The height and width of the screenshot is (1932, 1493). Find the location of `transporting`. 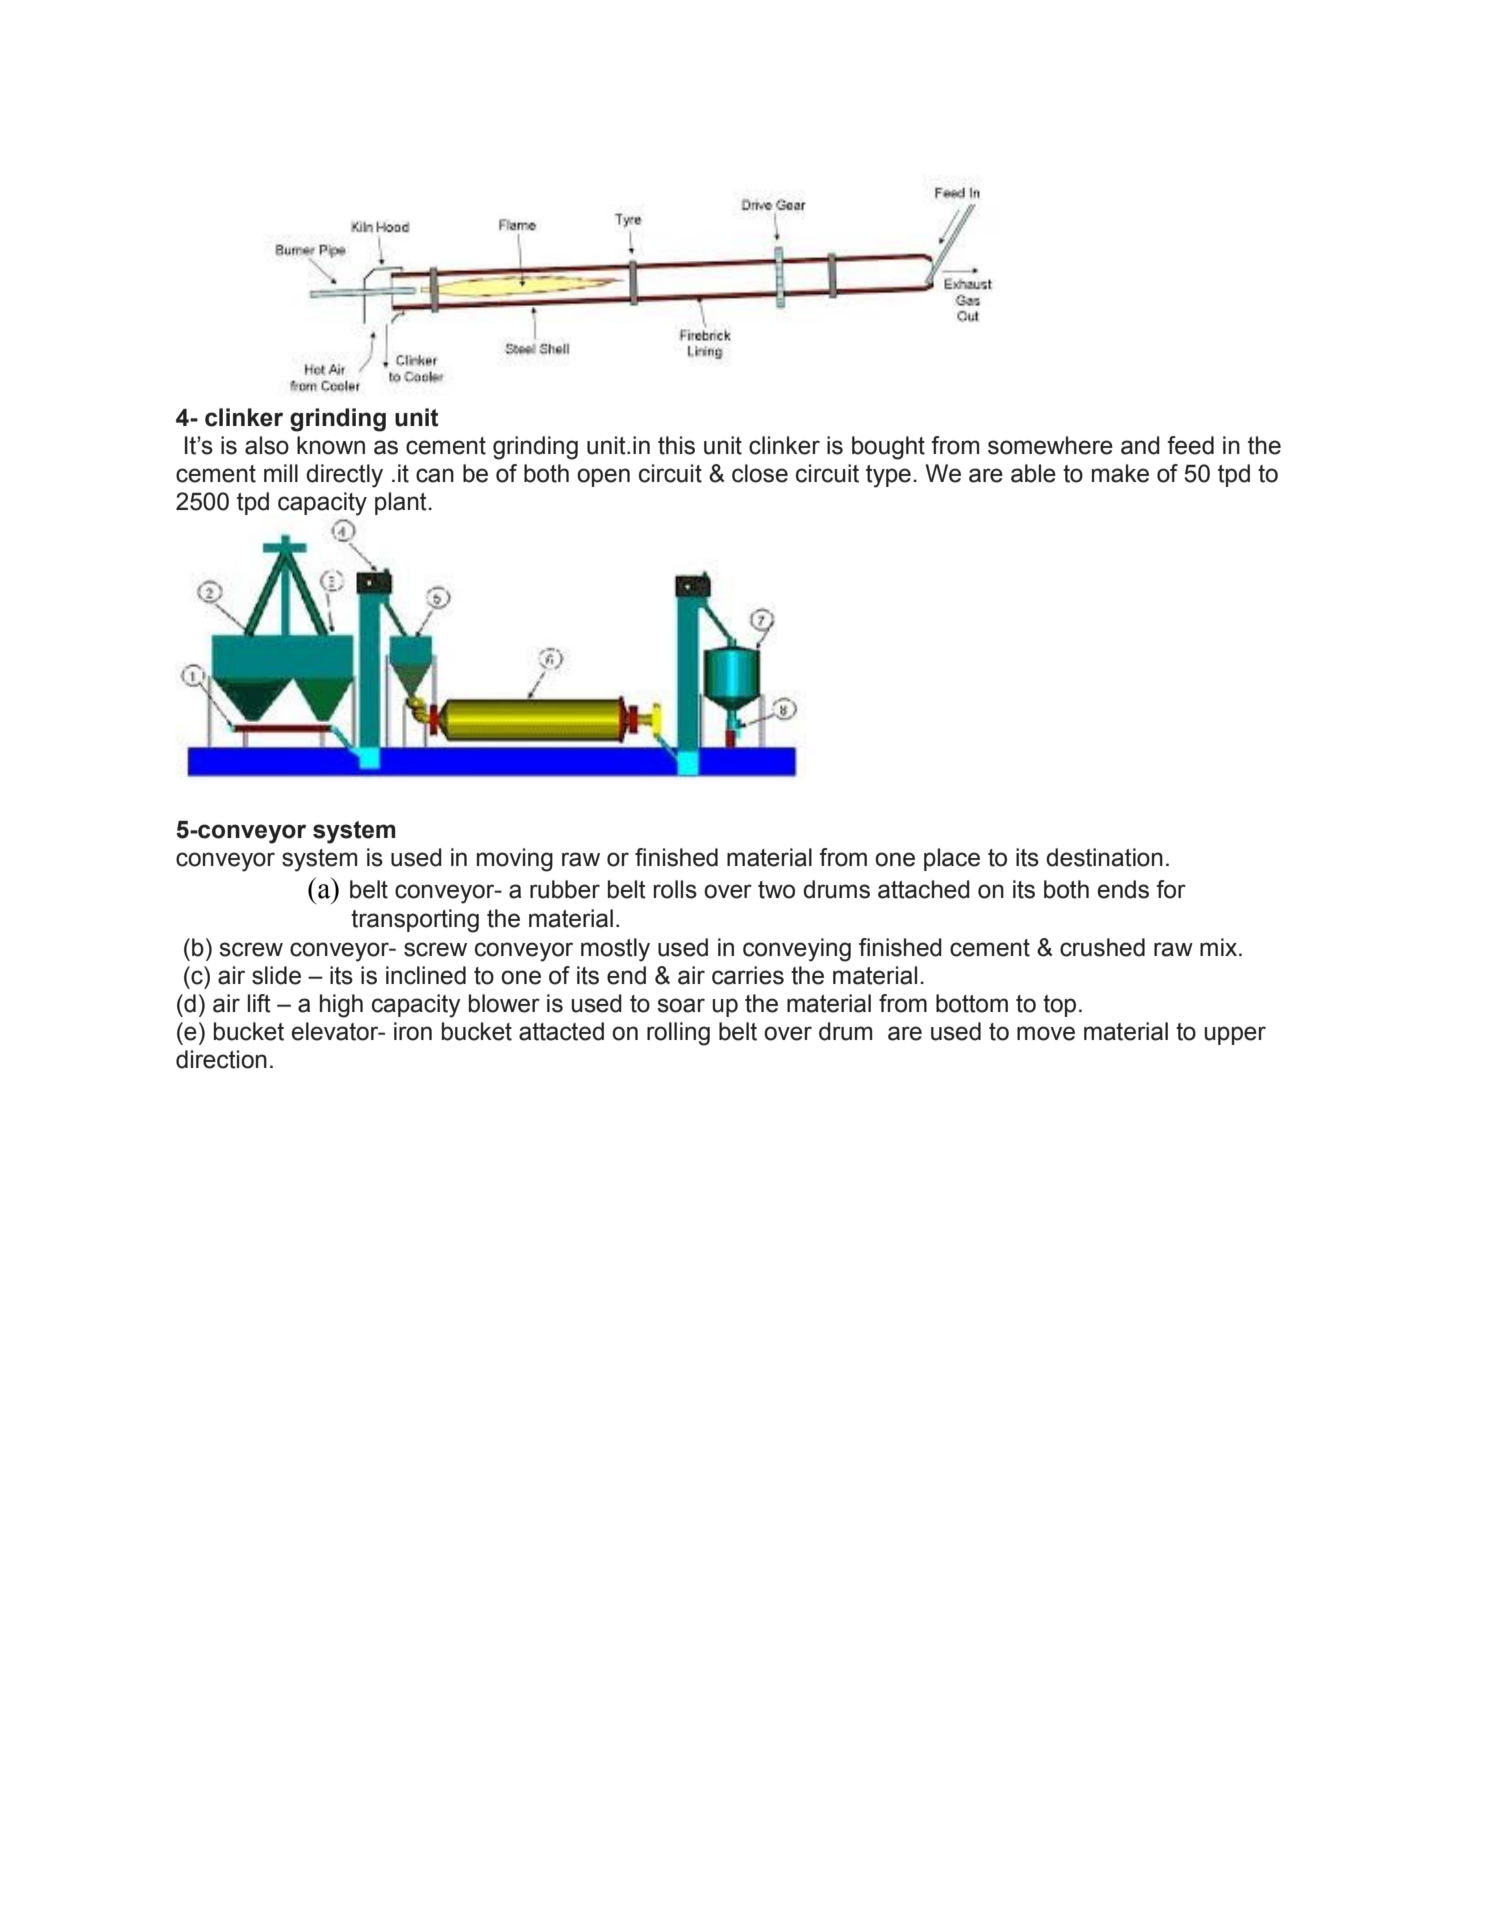

transporting is located at coordinates (415, 921).
